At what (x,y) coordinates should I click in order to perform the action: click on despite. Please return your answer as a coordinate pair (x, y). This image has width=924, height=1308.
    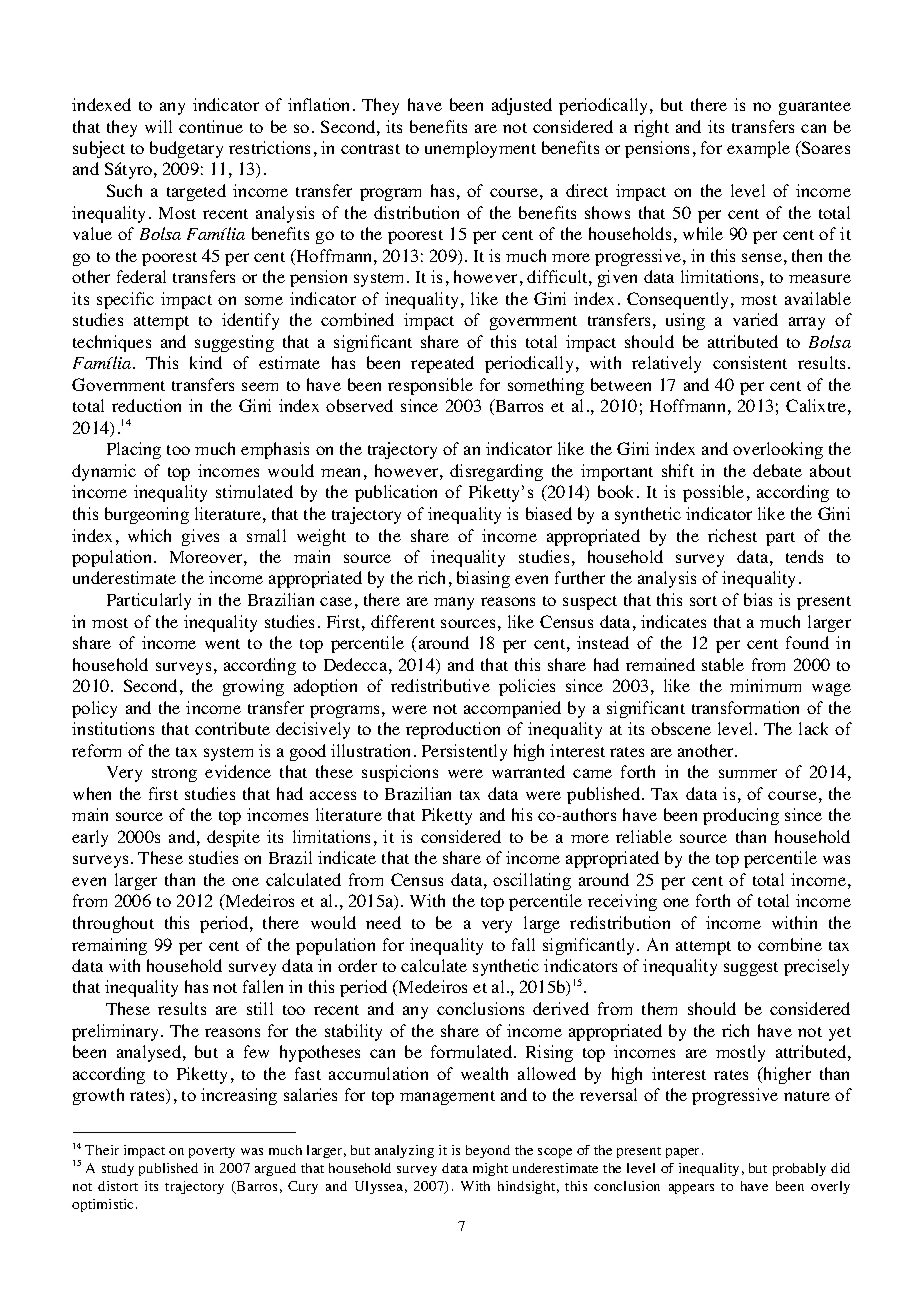
    Looking at the image, I should click on (233, 838).
